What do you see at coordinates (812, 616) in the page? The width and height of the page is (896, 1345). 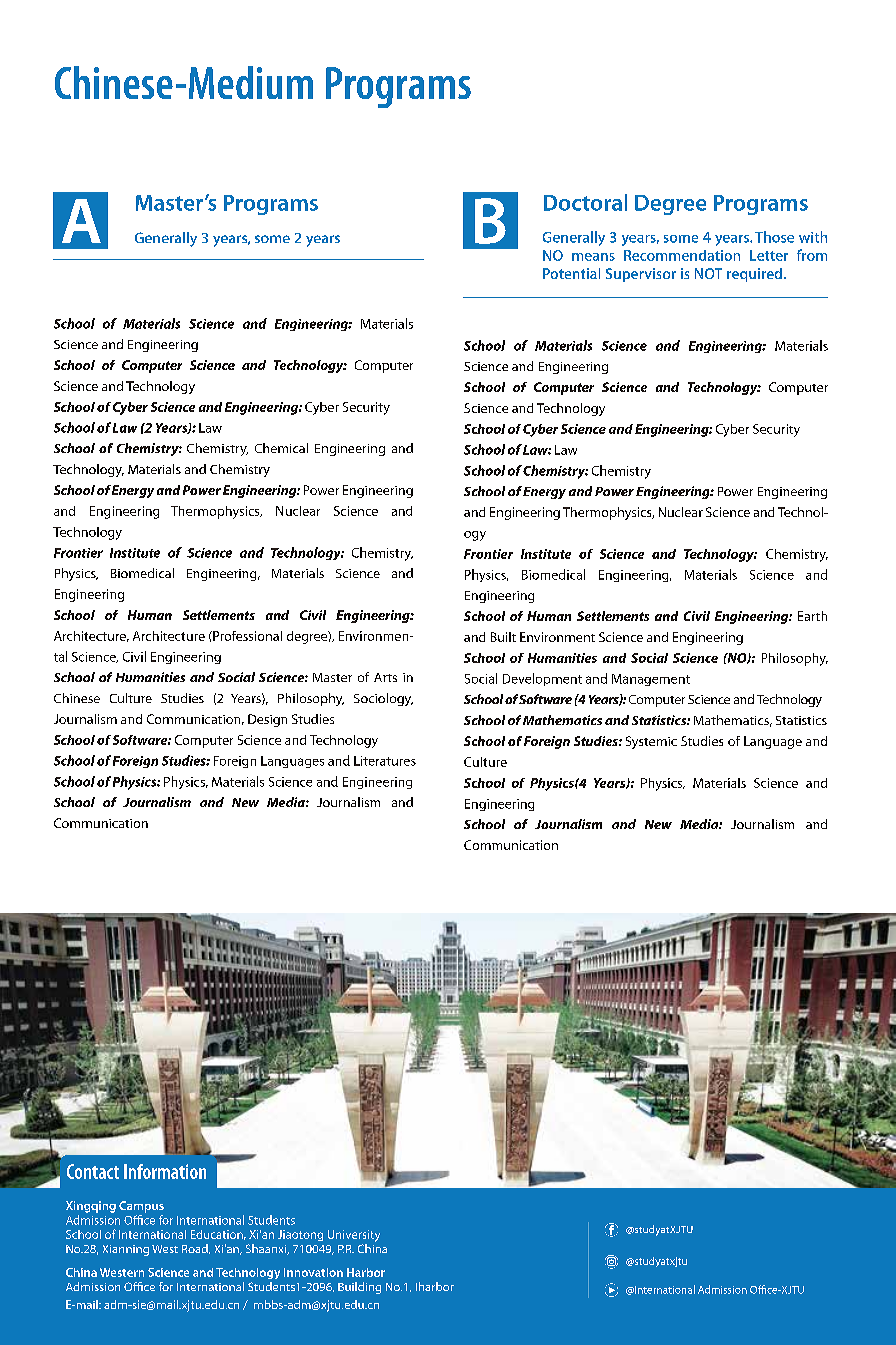 I see `Earth` at bounding box center [812, 616].
